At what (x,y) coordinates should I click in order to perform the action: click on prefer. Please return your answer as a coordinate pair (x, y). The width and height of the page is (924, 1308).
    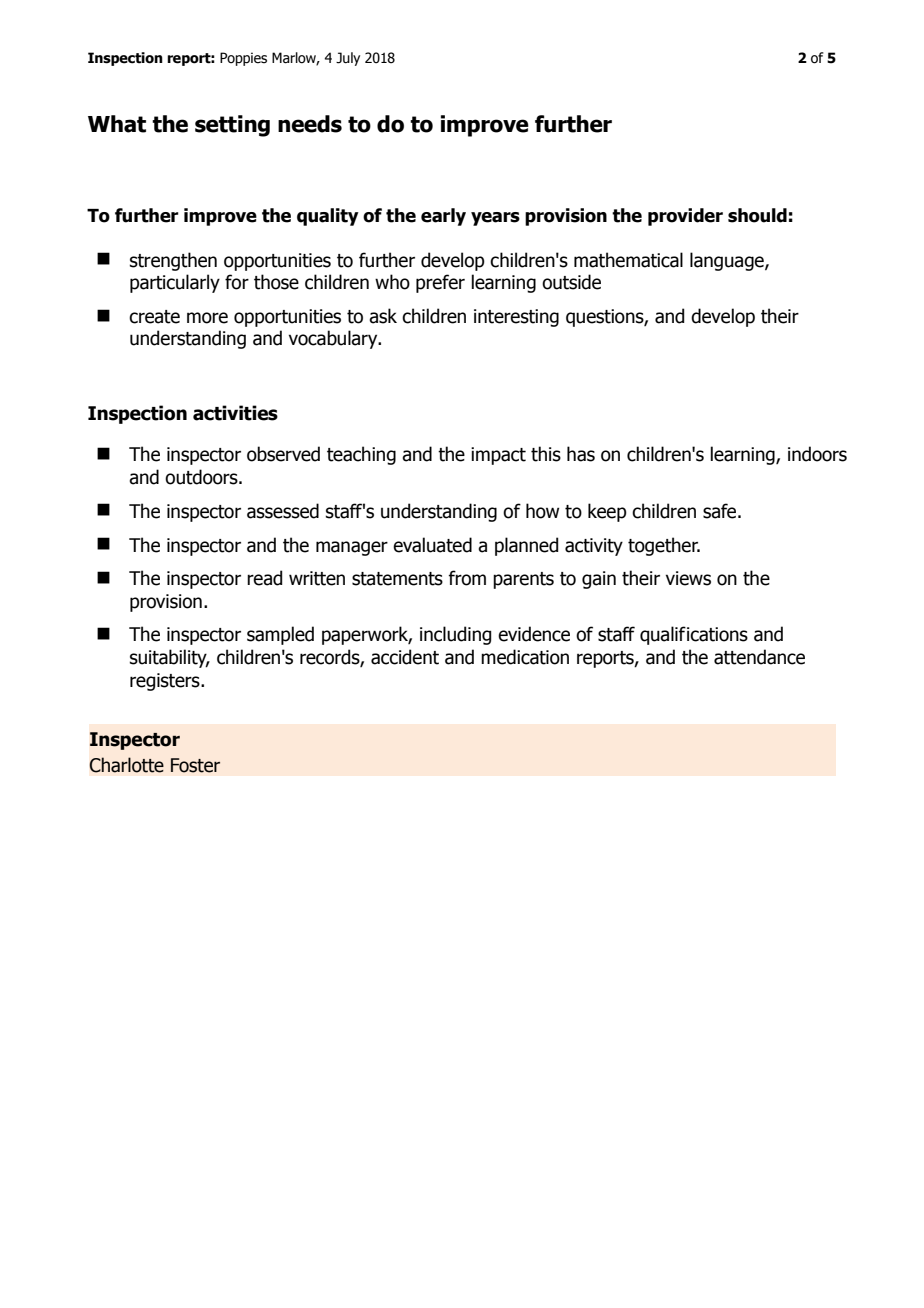
    Looking at the image, I should click on (440, 283).
